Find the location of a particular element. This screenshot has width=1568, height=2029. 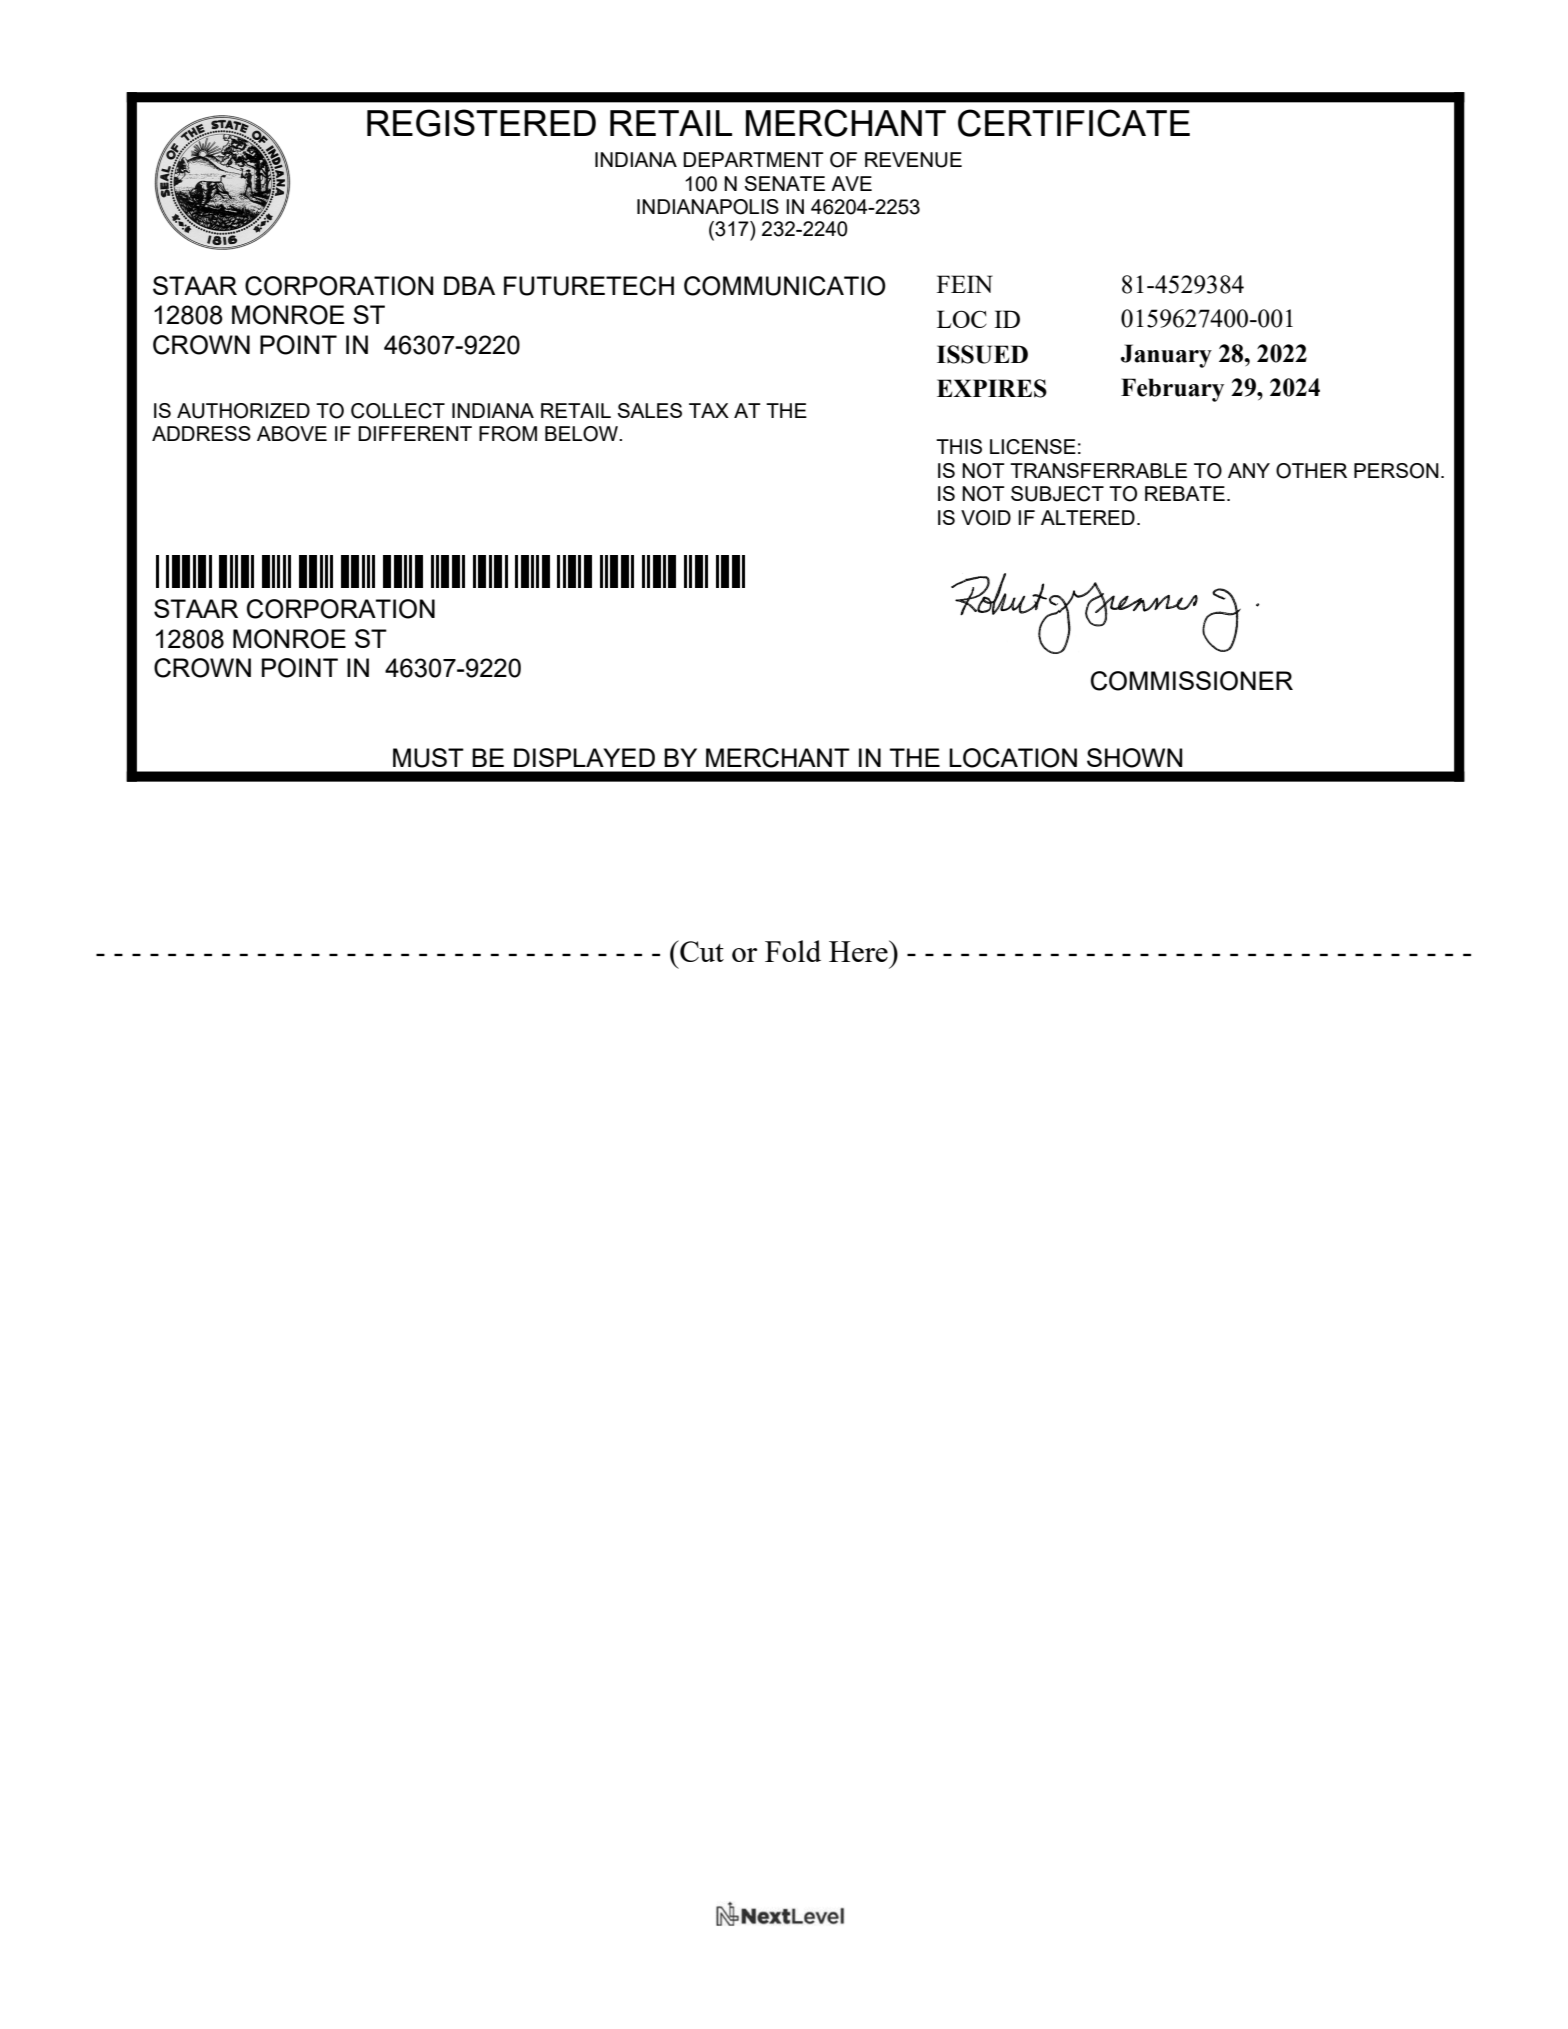

REBATE is located at coordinates (1185, 493).
